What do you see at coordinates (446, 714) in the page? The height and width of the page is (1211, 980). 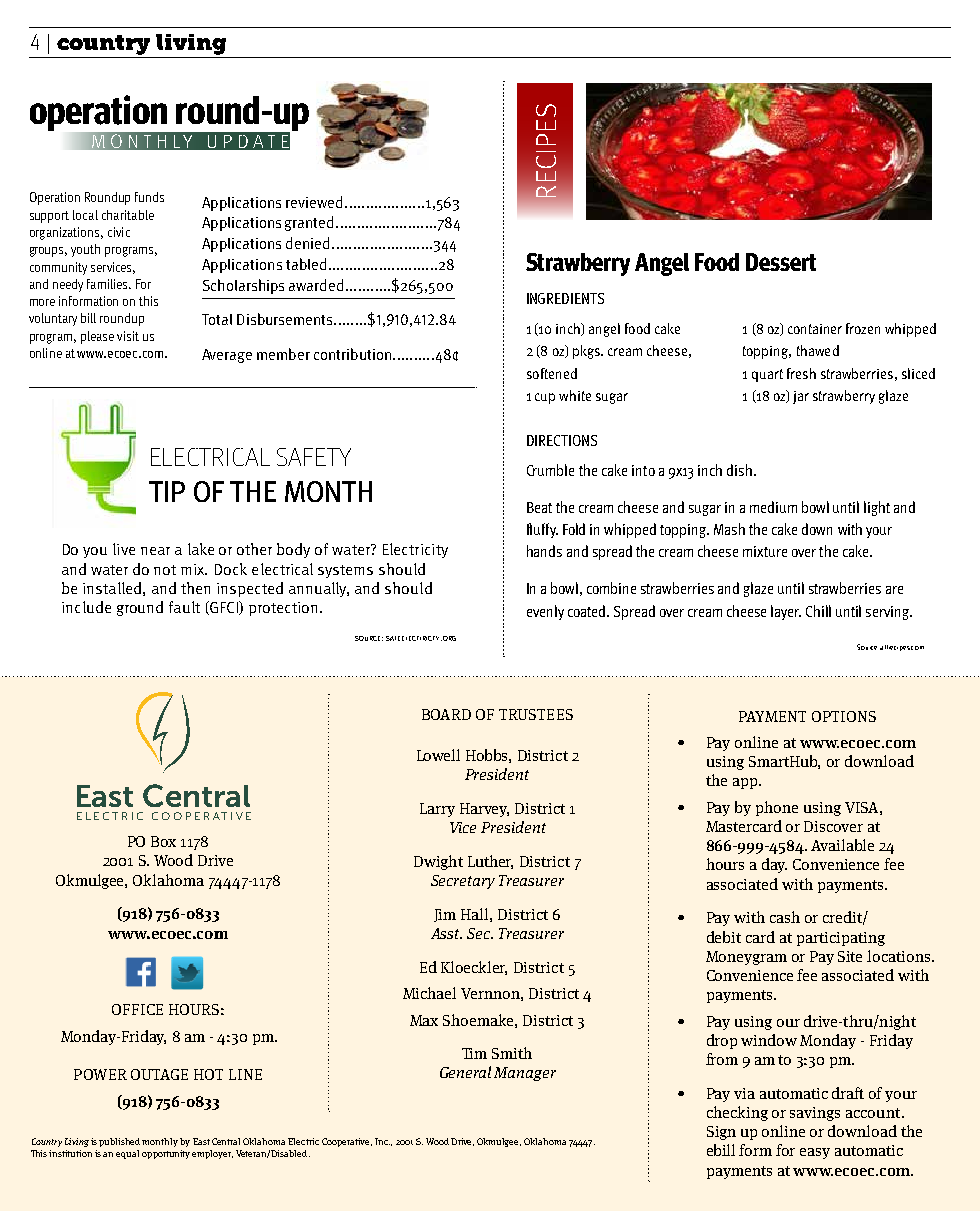 I see `BOARD` at bounding box center [446, 714].
